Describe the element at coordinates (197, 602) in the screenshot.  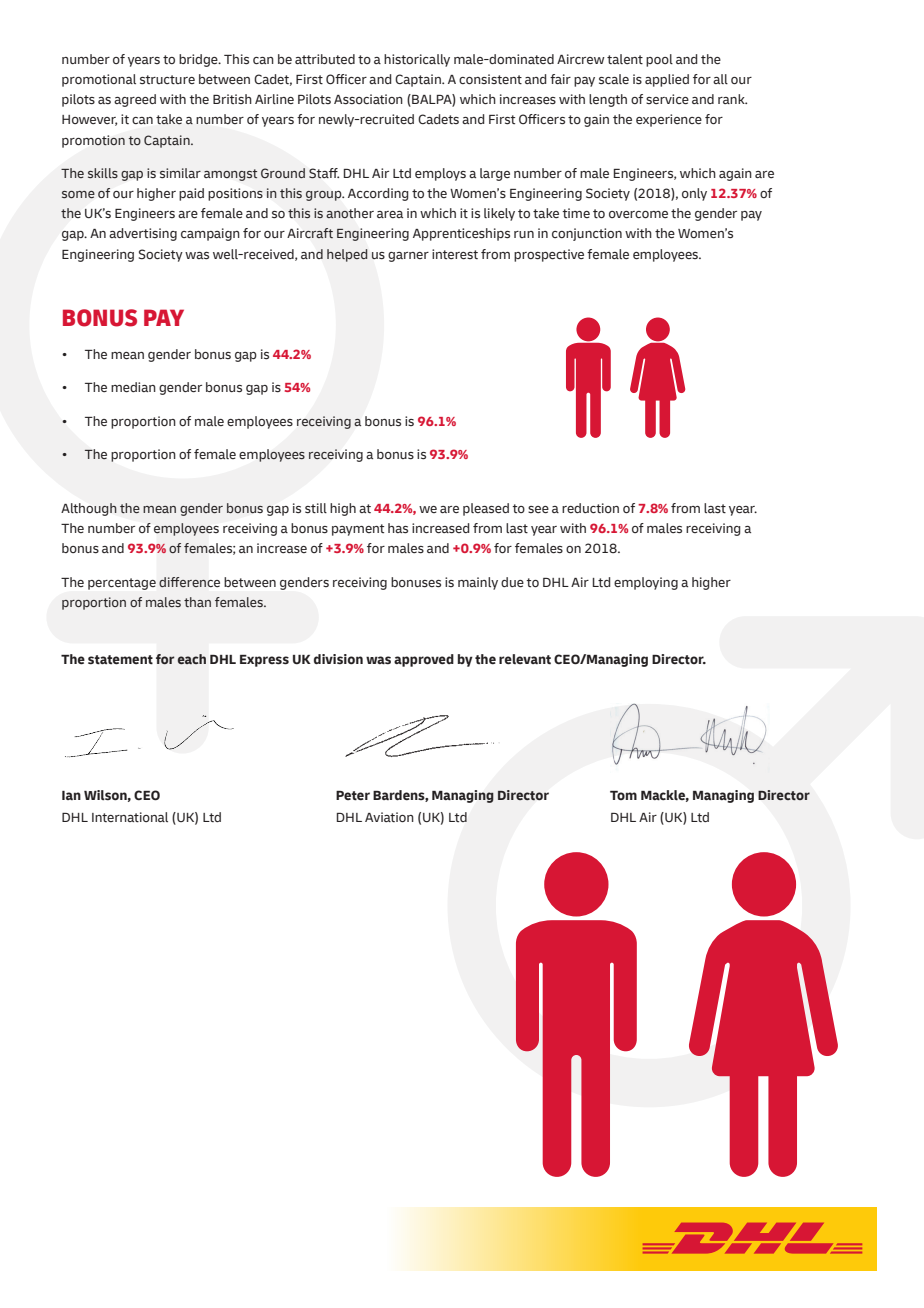
I see `than` at that location.
